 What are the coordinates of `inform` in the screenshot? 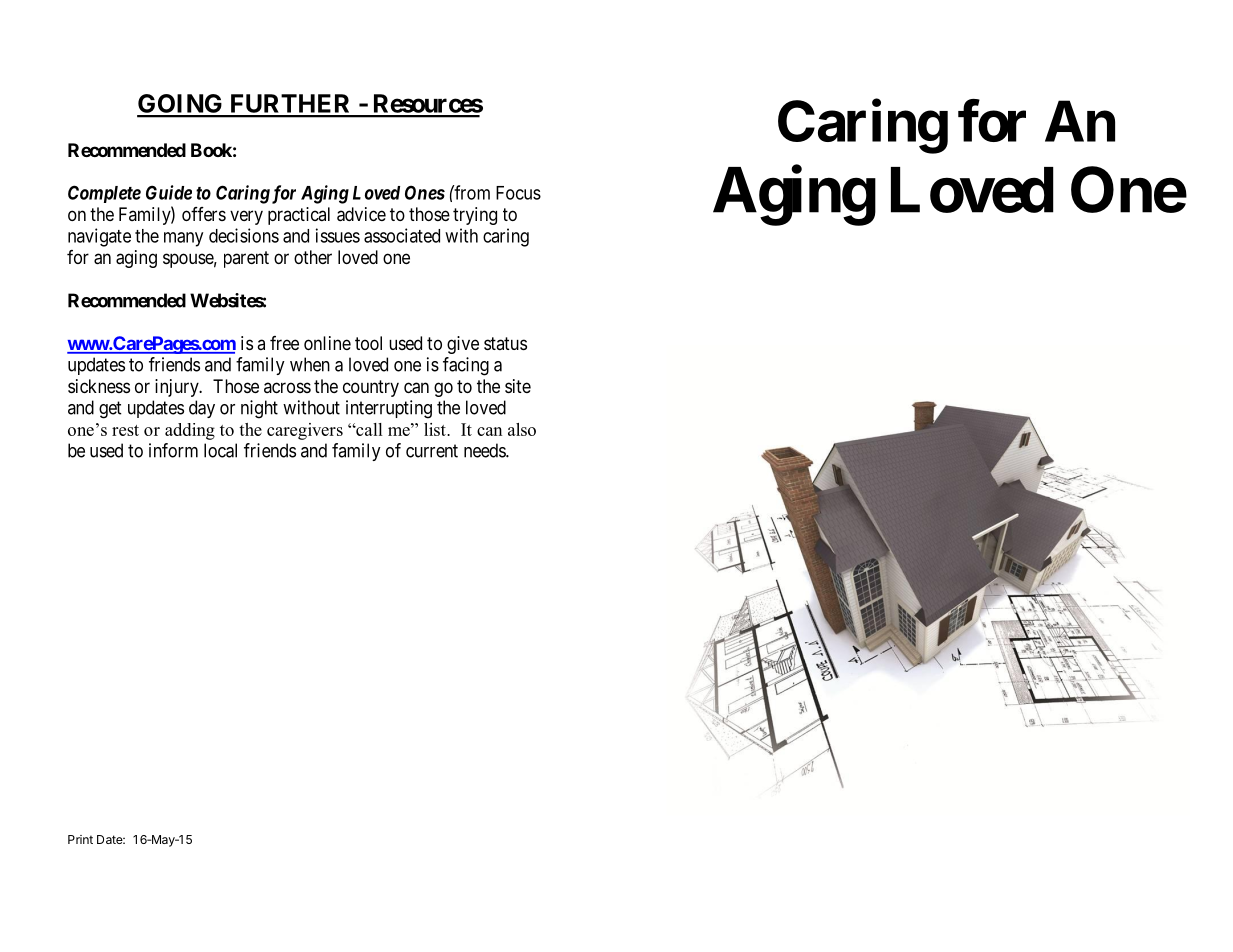 It's located at (173, 450).
